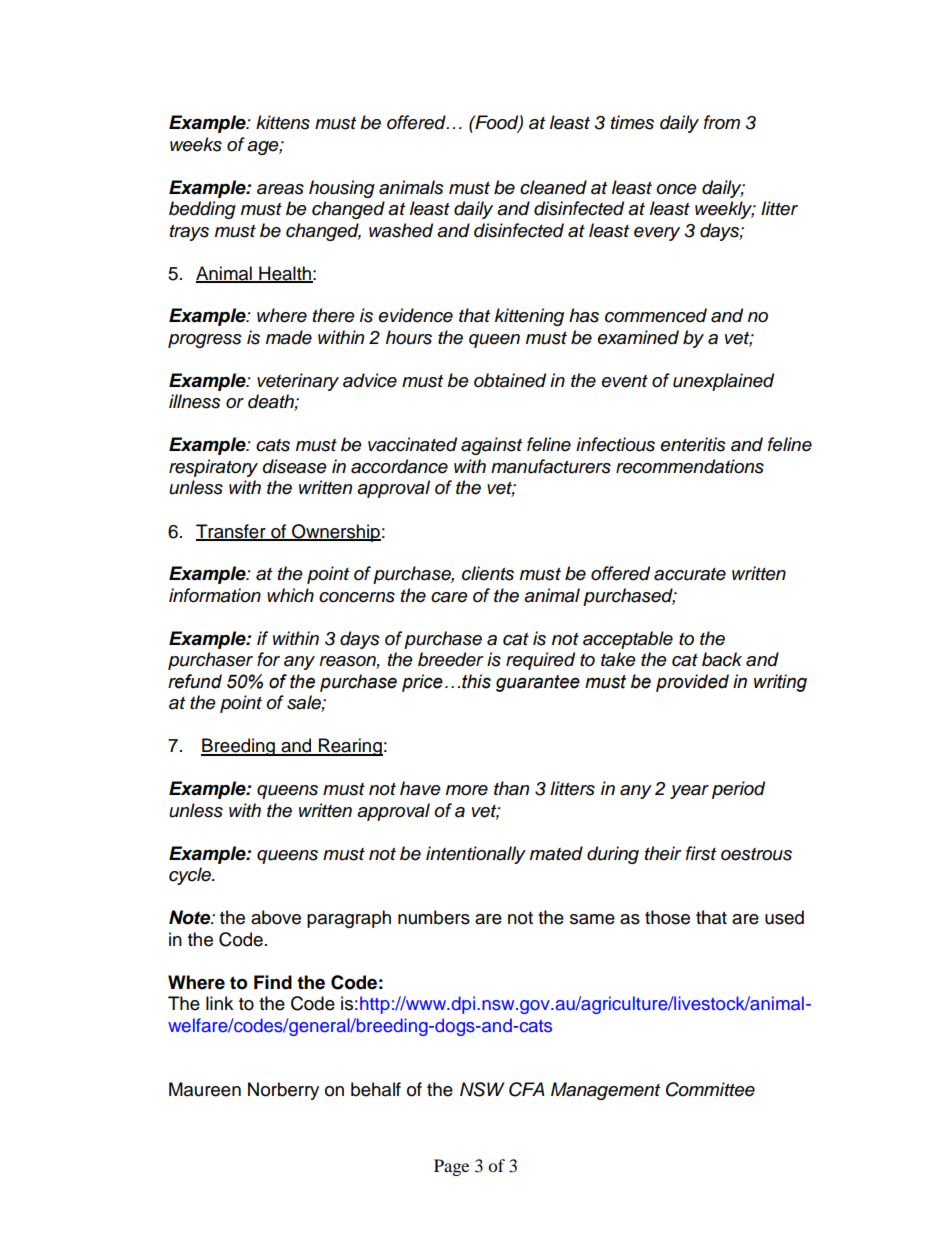 The height and width of the document is (1233, 952). I want to click on obtained, so click(510, 380).
